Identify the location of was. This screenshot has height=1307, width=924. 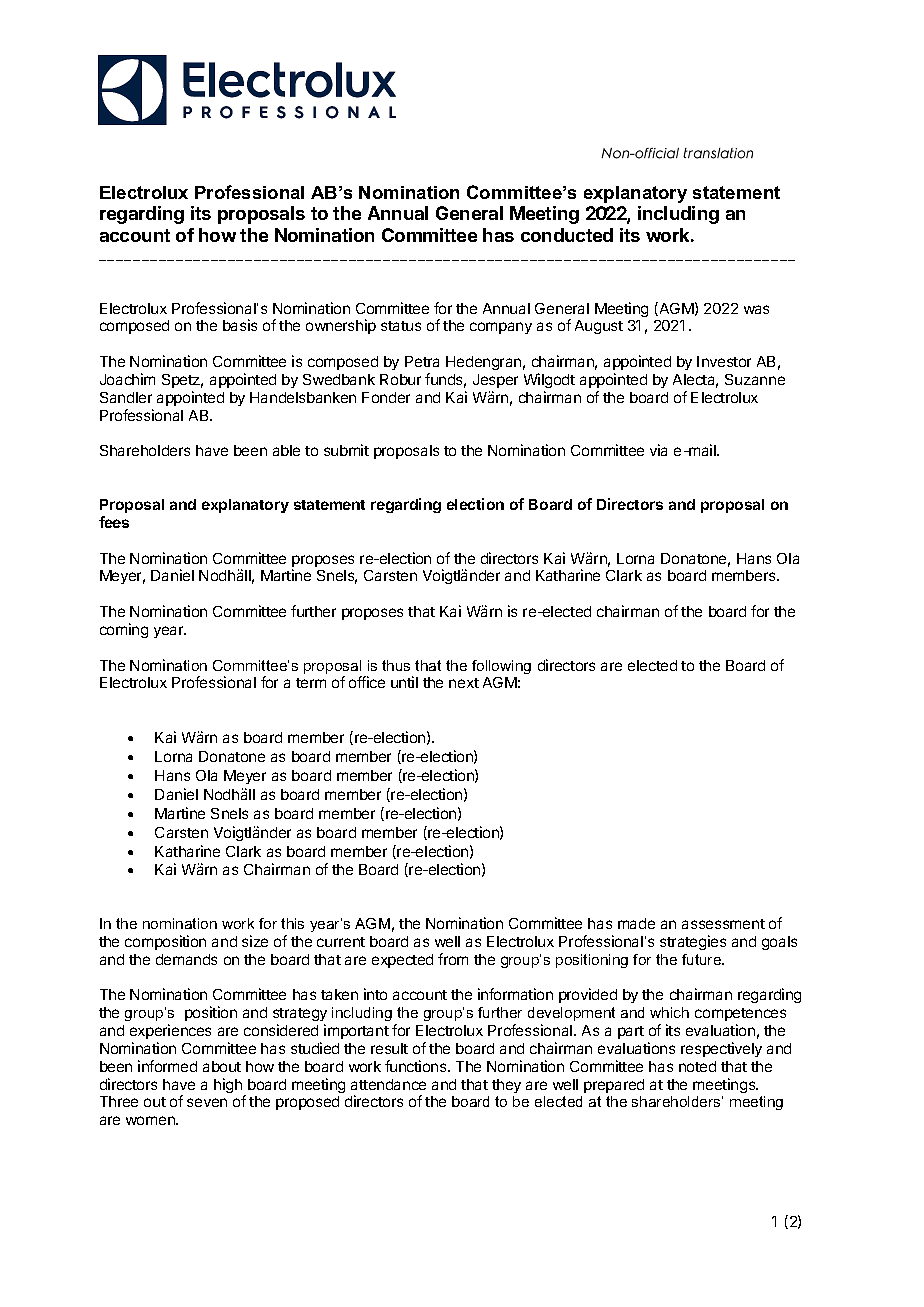
(756, 309).
